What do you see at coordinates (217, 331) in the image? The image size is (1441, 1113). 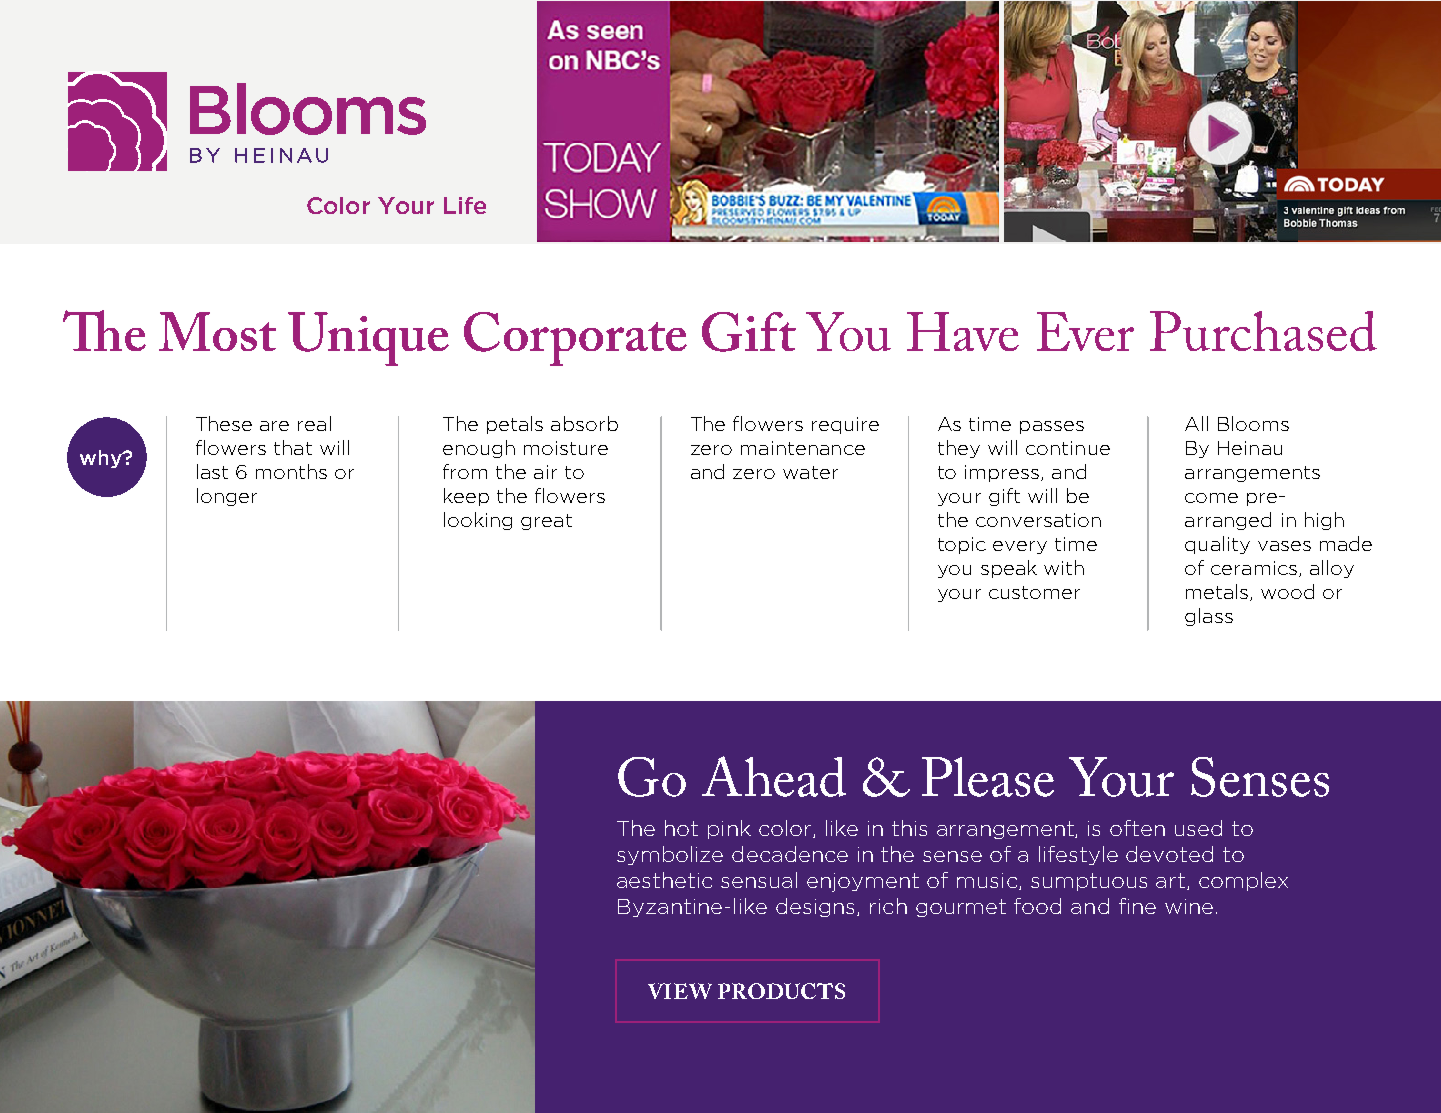 I see `Most` at bounding box center [217, 331].
